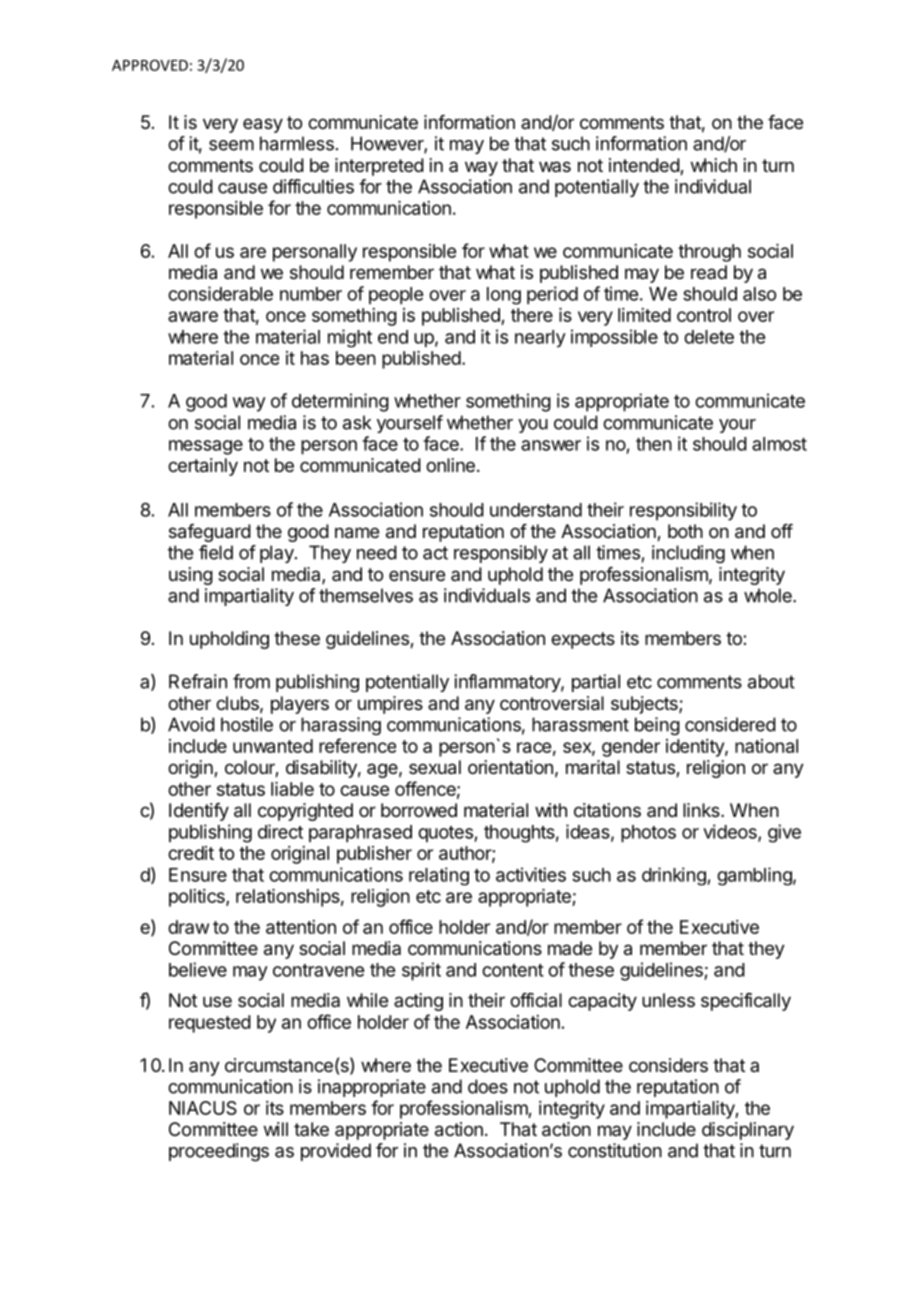  What do you see at coordinates (769, 595) in the screenshot?
I see `whole` at bounding box center [769, 595].
